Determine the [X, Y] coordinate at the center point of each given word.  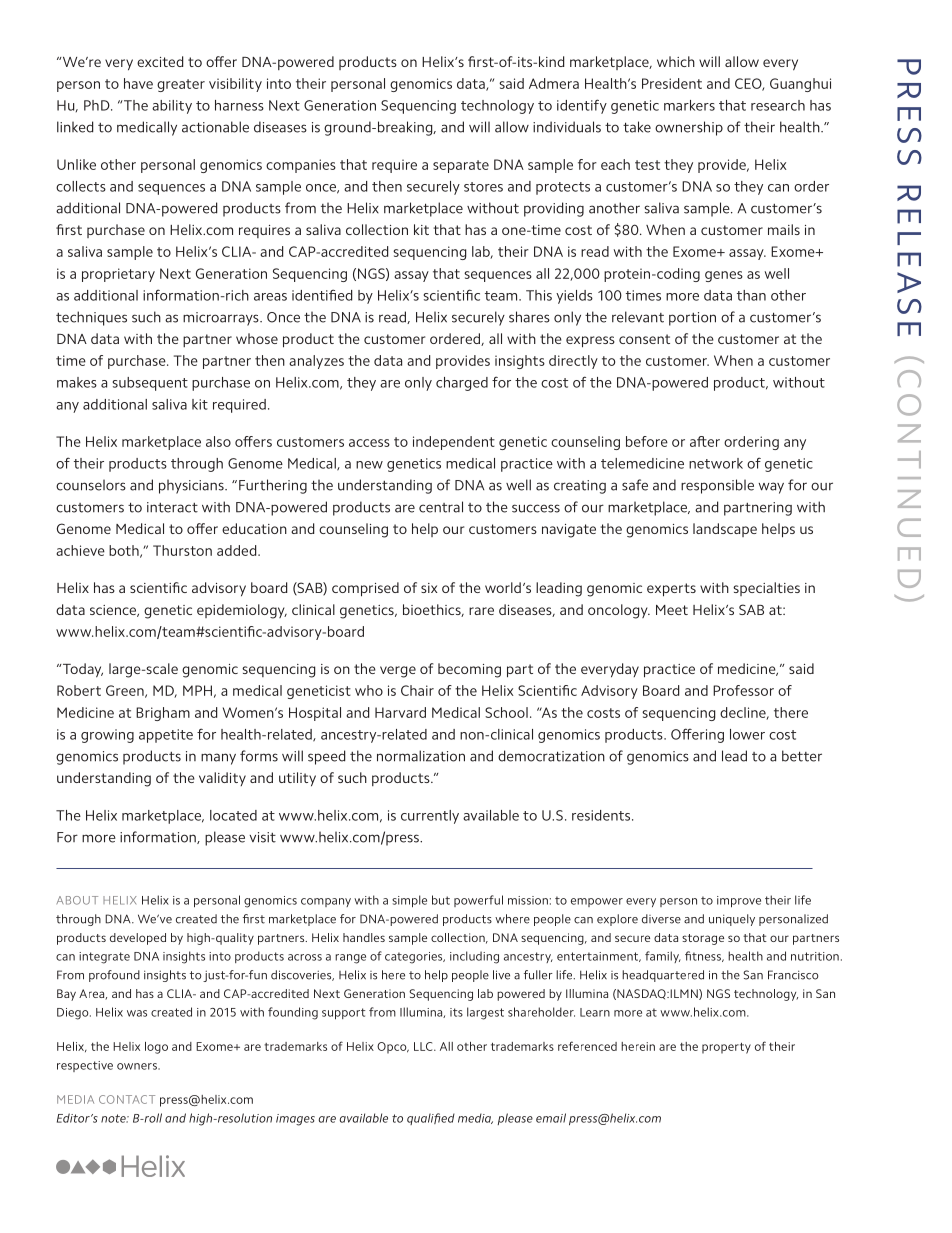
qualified [431, 1119]
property [726, 1048]
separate [461, 166]
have [138, 83]
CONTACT [127, 1099]
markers [689, 105]
